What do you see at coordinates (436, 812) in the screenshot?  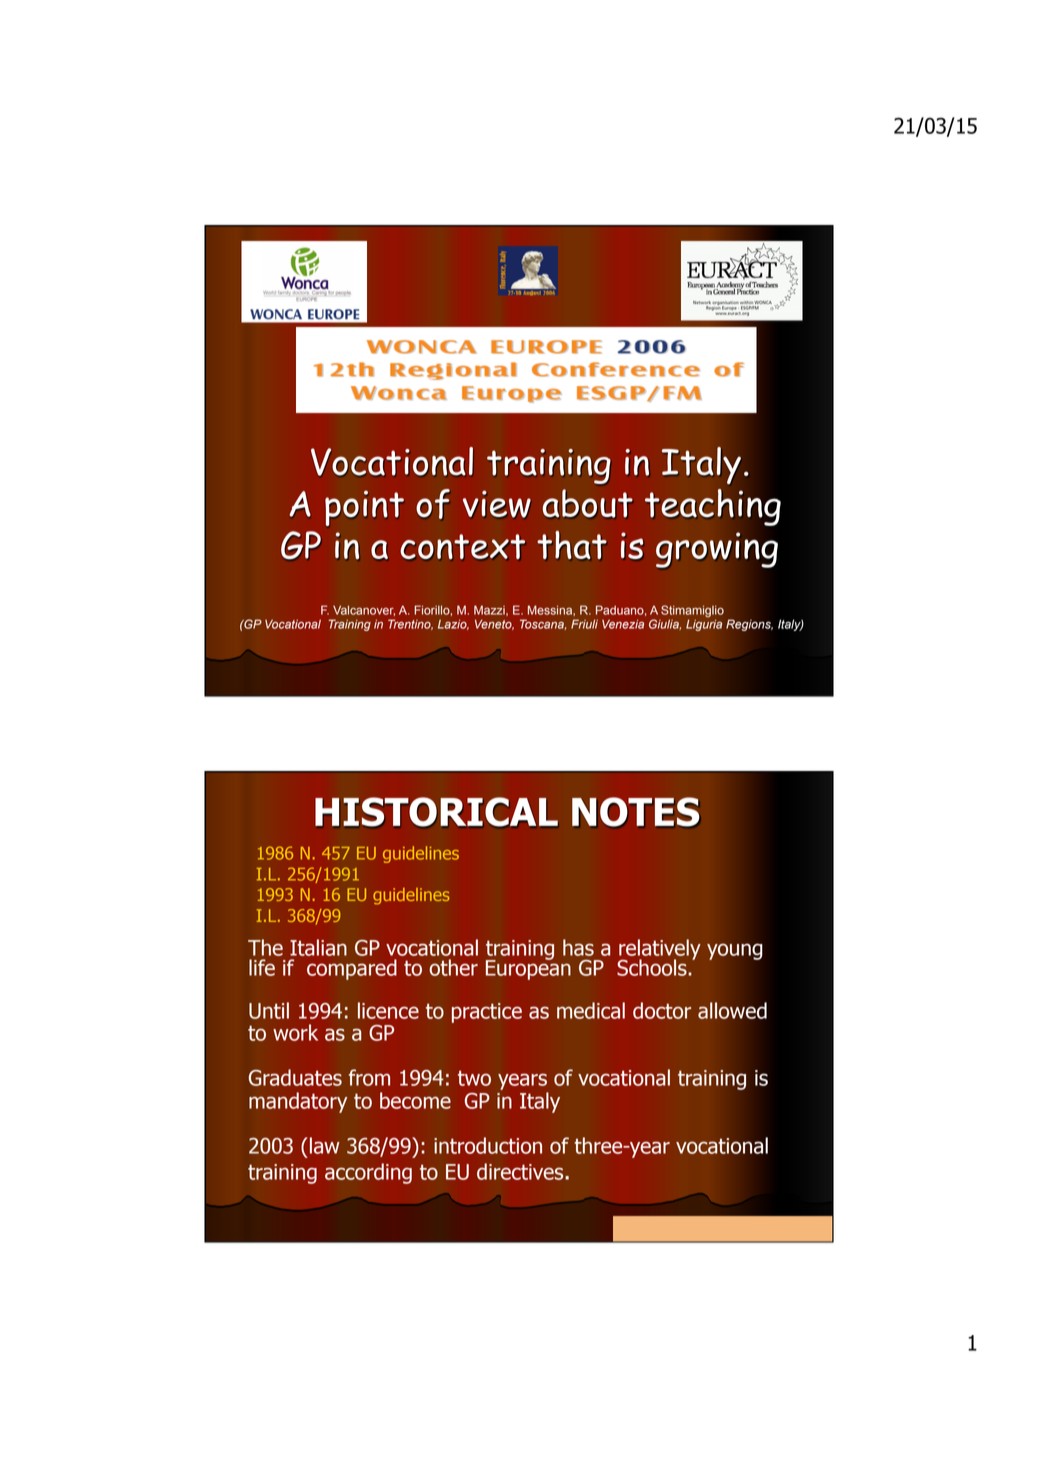 I see `HISTORICAL` at bounding box center [436, 812].
